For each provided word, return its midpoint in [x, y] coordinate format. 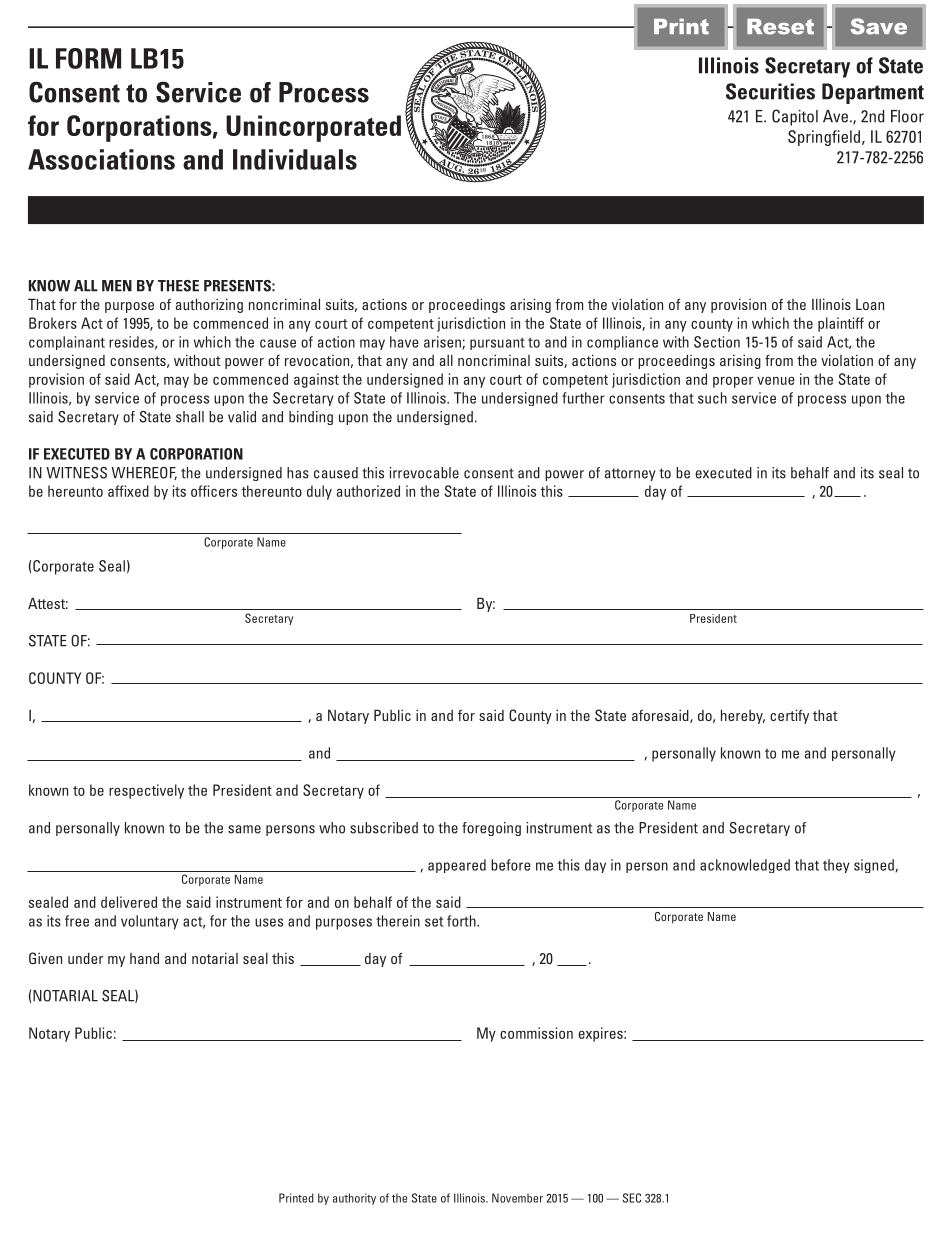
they [836, 866]
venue [776, 381]
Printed [296, 1198]
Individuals [295, 159]
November [517, 1198]
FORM [88, 58]
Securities [770, 91]
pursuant [497, 344]
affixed [128, 491]
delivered [129, 902]
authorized [368, 491]
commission [536, 1033]
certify [789, 716]
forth [462, 921]
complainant [67, 343]
